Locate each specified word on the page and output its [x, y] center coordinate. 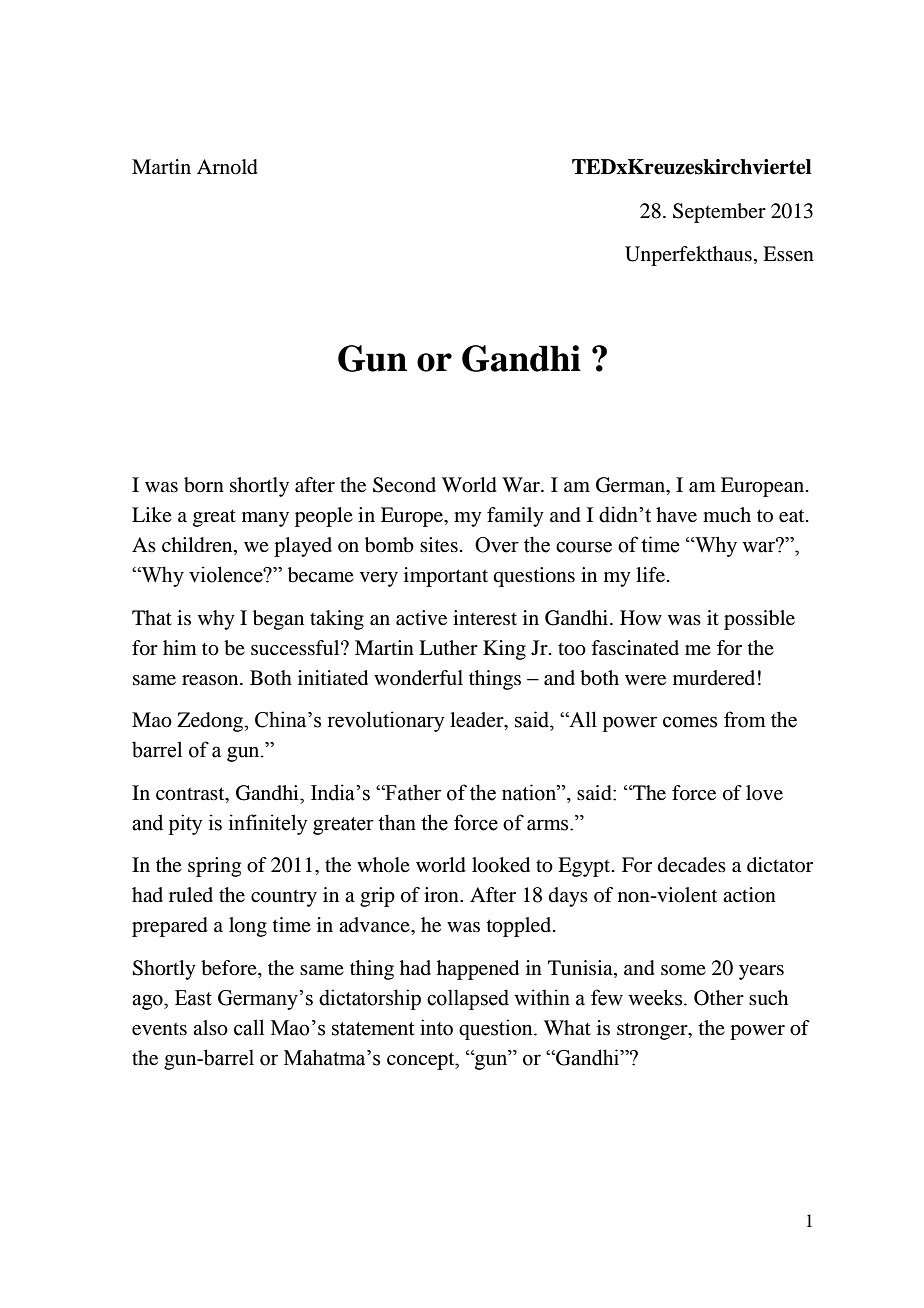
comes [690, 722]
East [193, 998]
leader [478, 721]
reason [211, 680]
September [719, 213]
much [727, 514]
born [204, 485]
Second [404, 485]
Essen [788, 254]
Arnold [227, 167]
